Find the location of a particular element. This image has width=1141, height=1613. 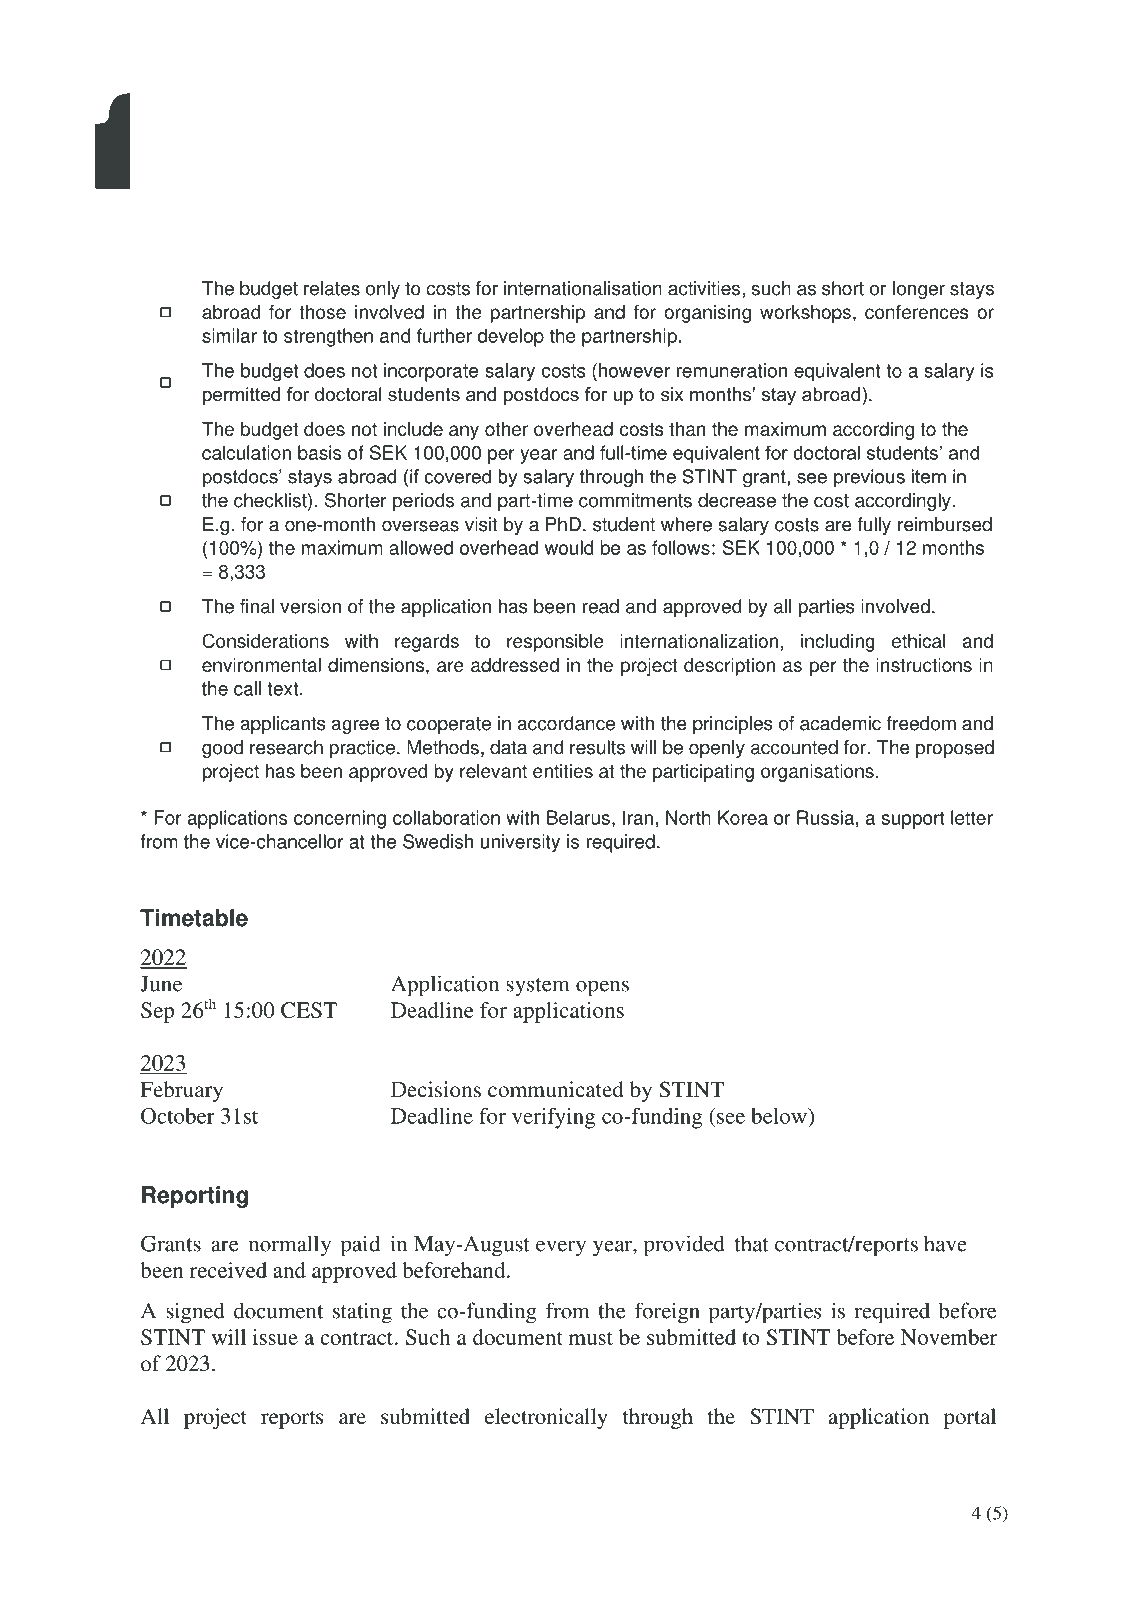

issue is located at coordinates (275, 1337).
